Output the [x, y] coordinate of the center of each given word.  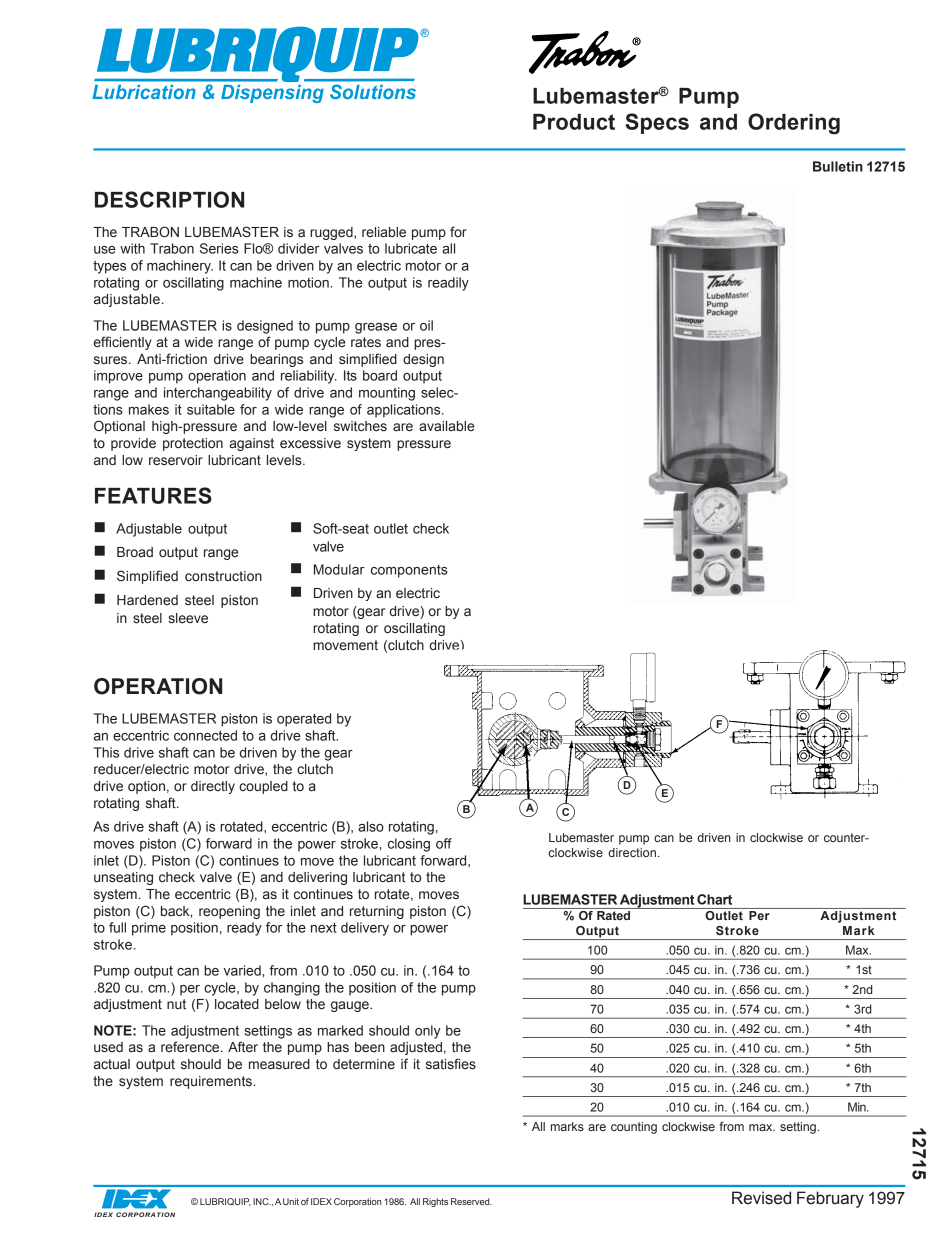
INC [262, 1201]
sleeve [188, 618]
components [409, 571]
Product [574, 122]
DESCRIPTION [169, 199]
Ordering [794, 124]
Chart [714, 899]
